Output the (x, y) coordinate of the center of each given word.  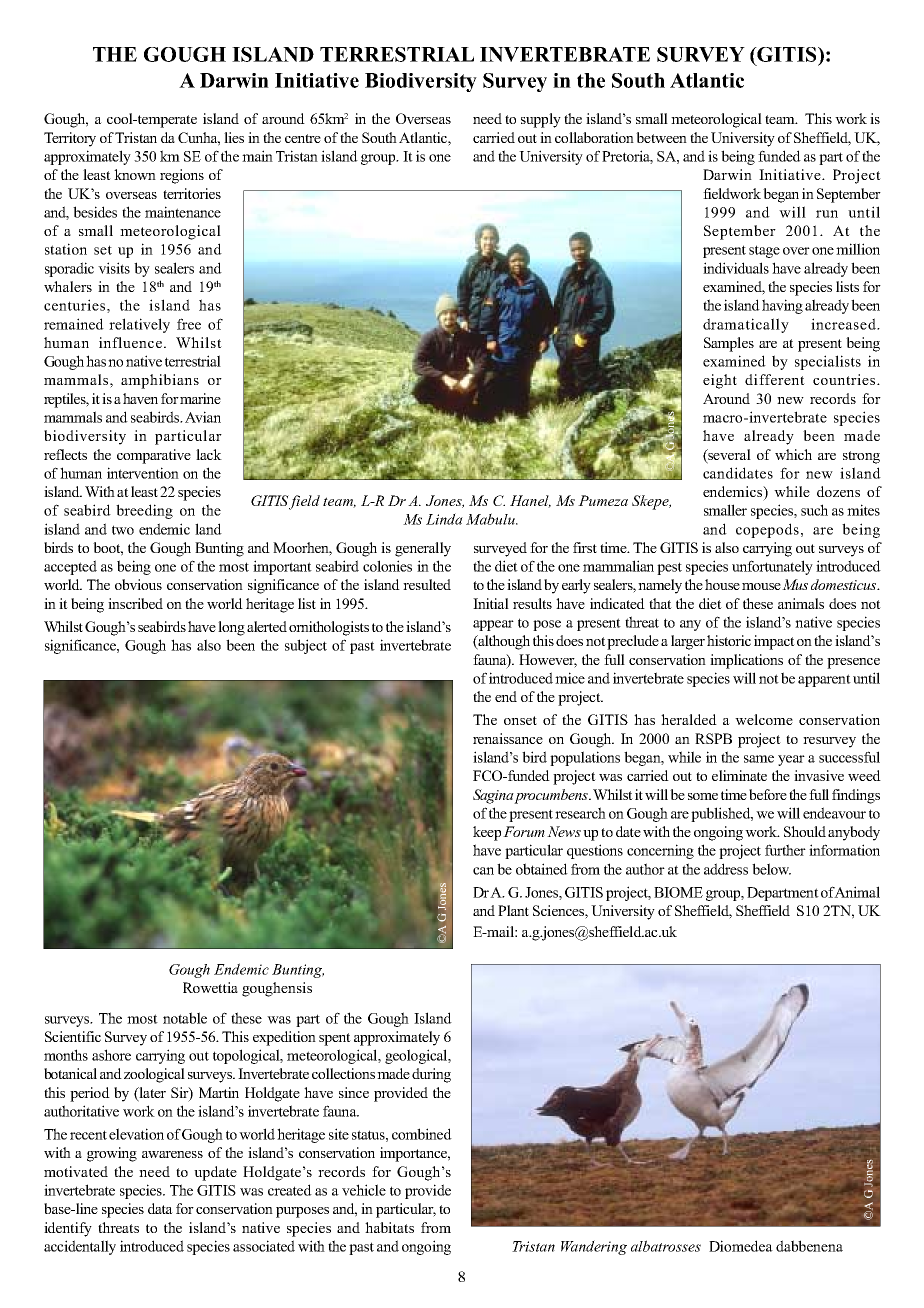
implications (746, 661)
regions (182, 176)
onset (520, 720)
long (231, 628)
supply (541, 120)
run (827, 214)
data (160, 1208)
